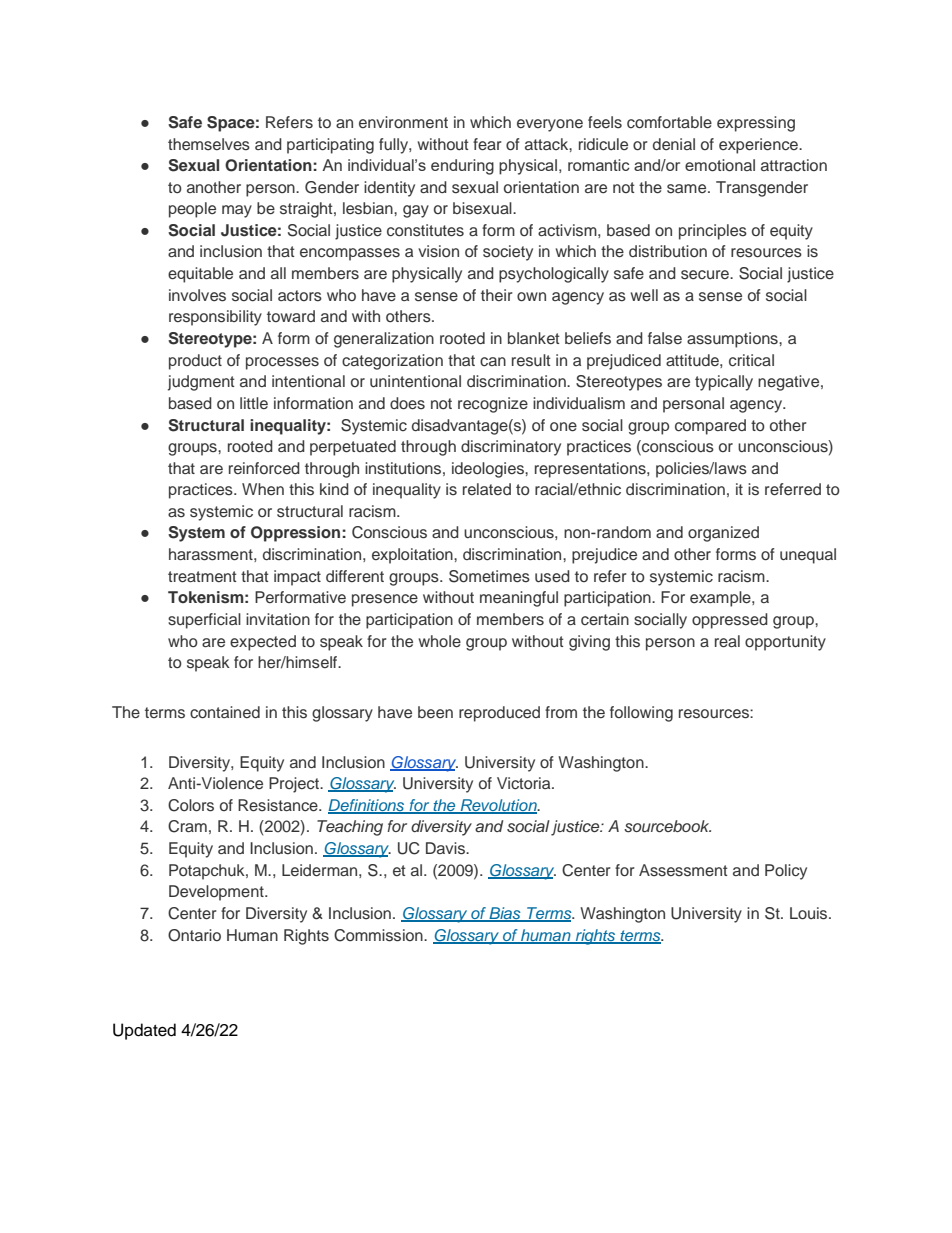 This screenshot has height=1233, width=952. What do you see at coordinates (144, 1031) in the screenshot?
I see `Updated` at bounding box center [144, 1031].
